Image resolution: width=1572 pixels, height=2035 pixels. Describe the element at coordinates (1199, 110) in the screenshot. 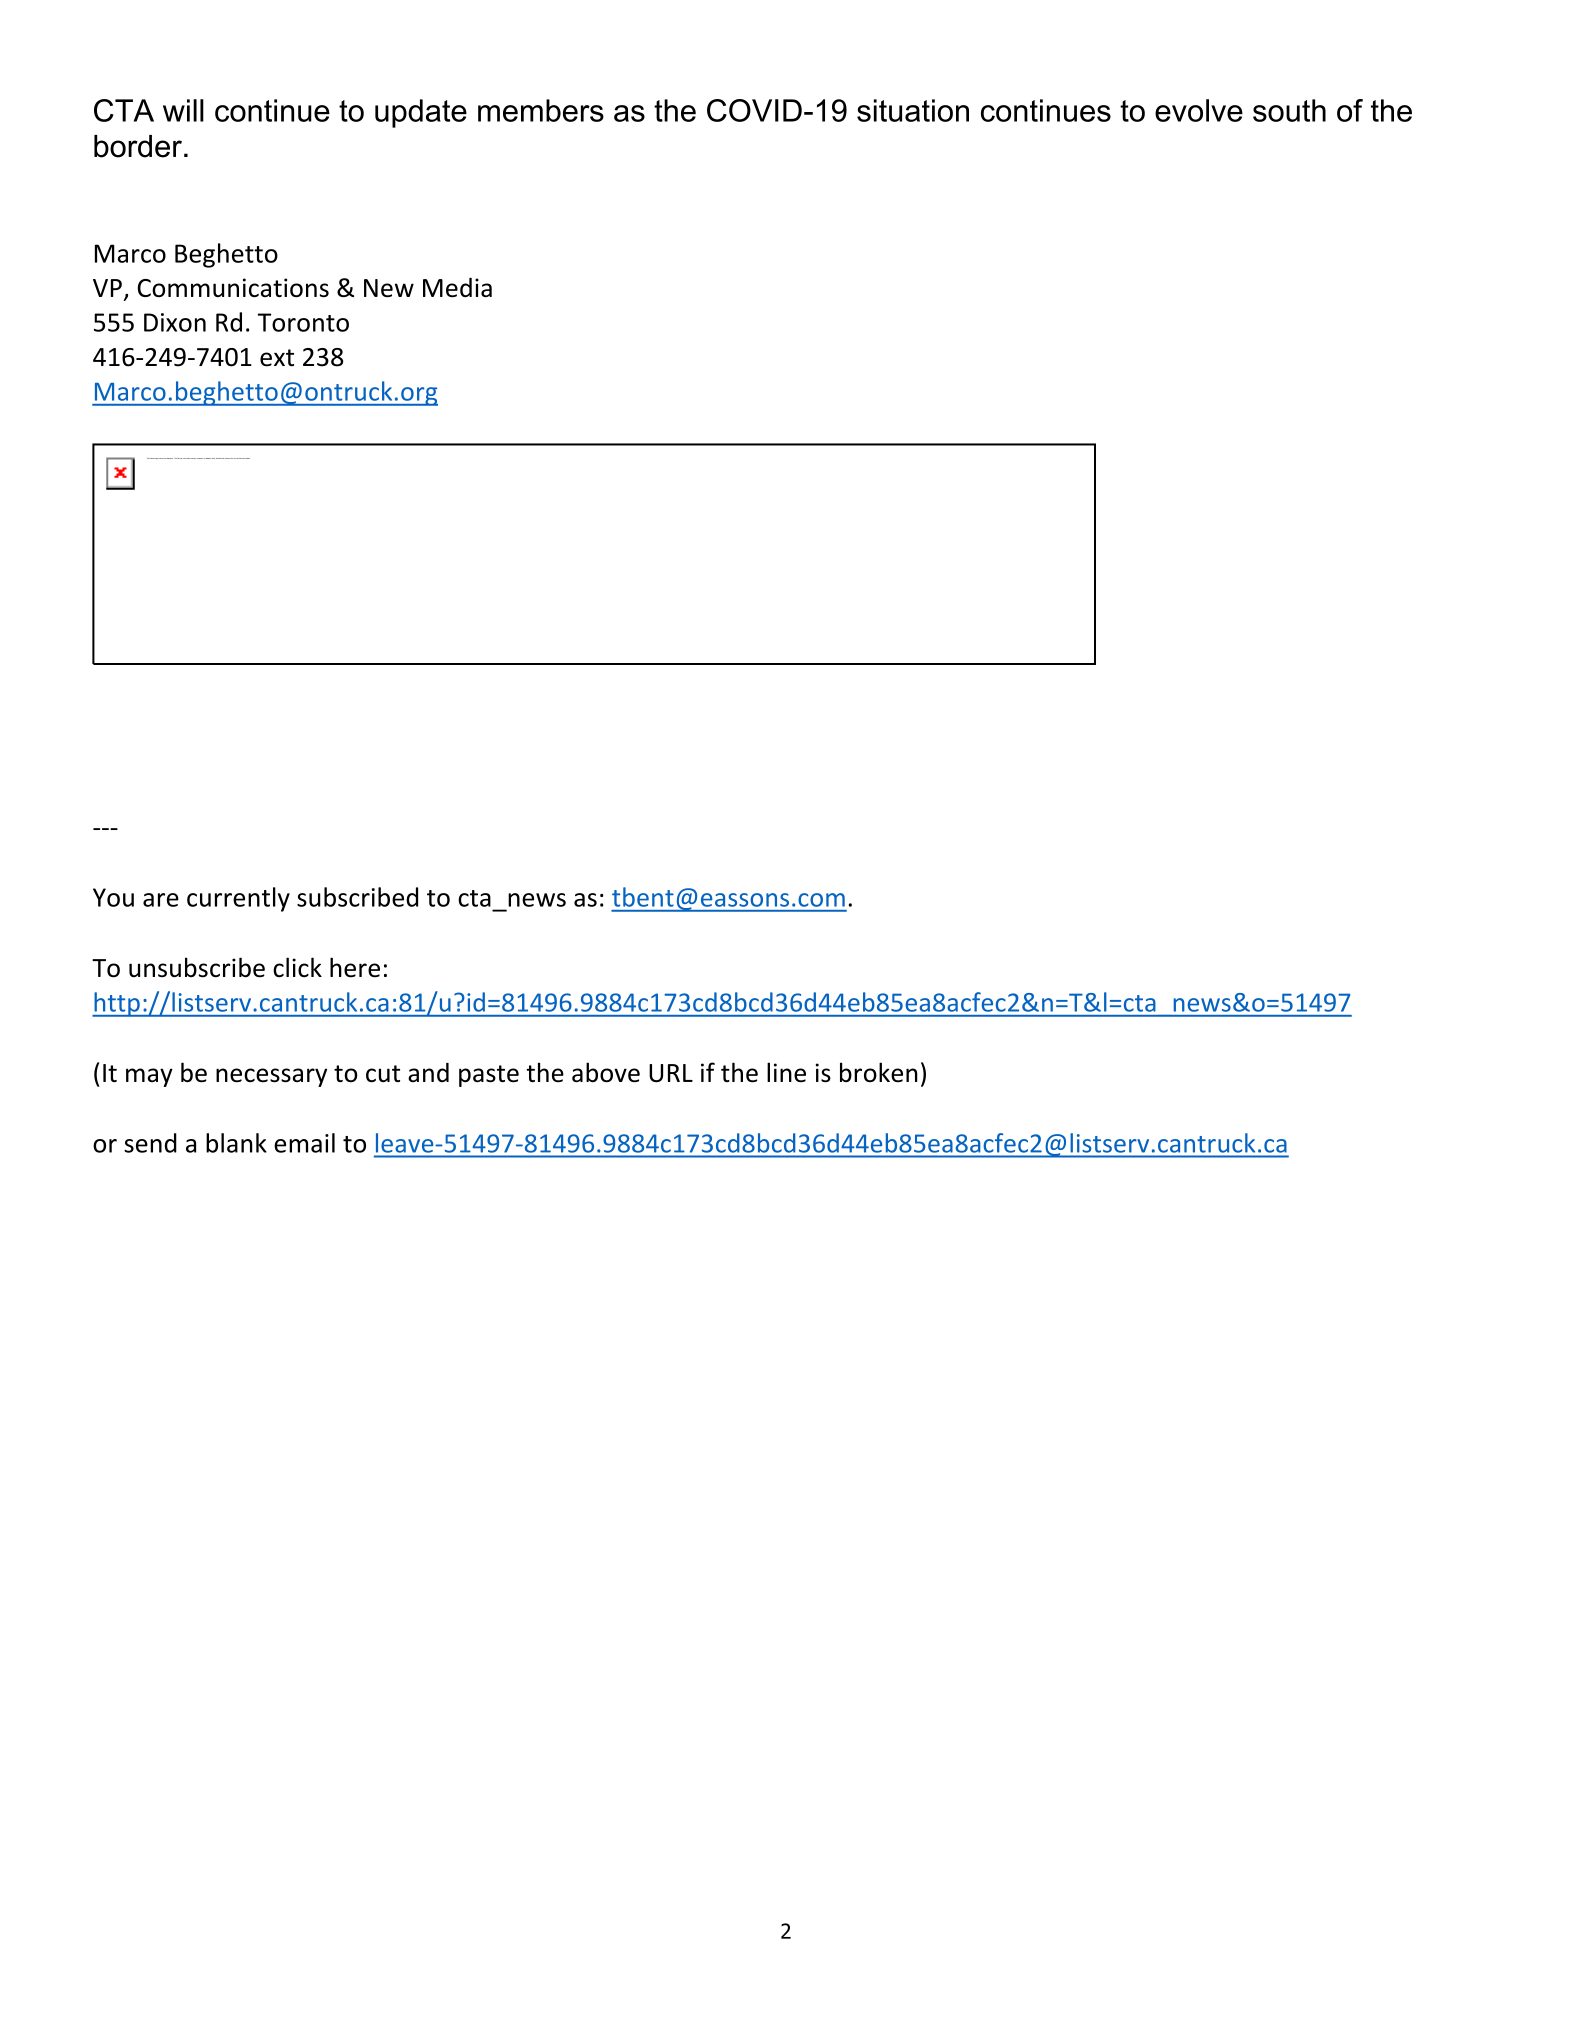

I see `evolve` at that location.
